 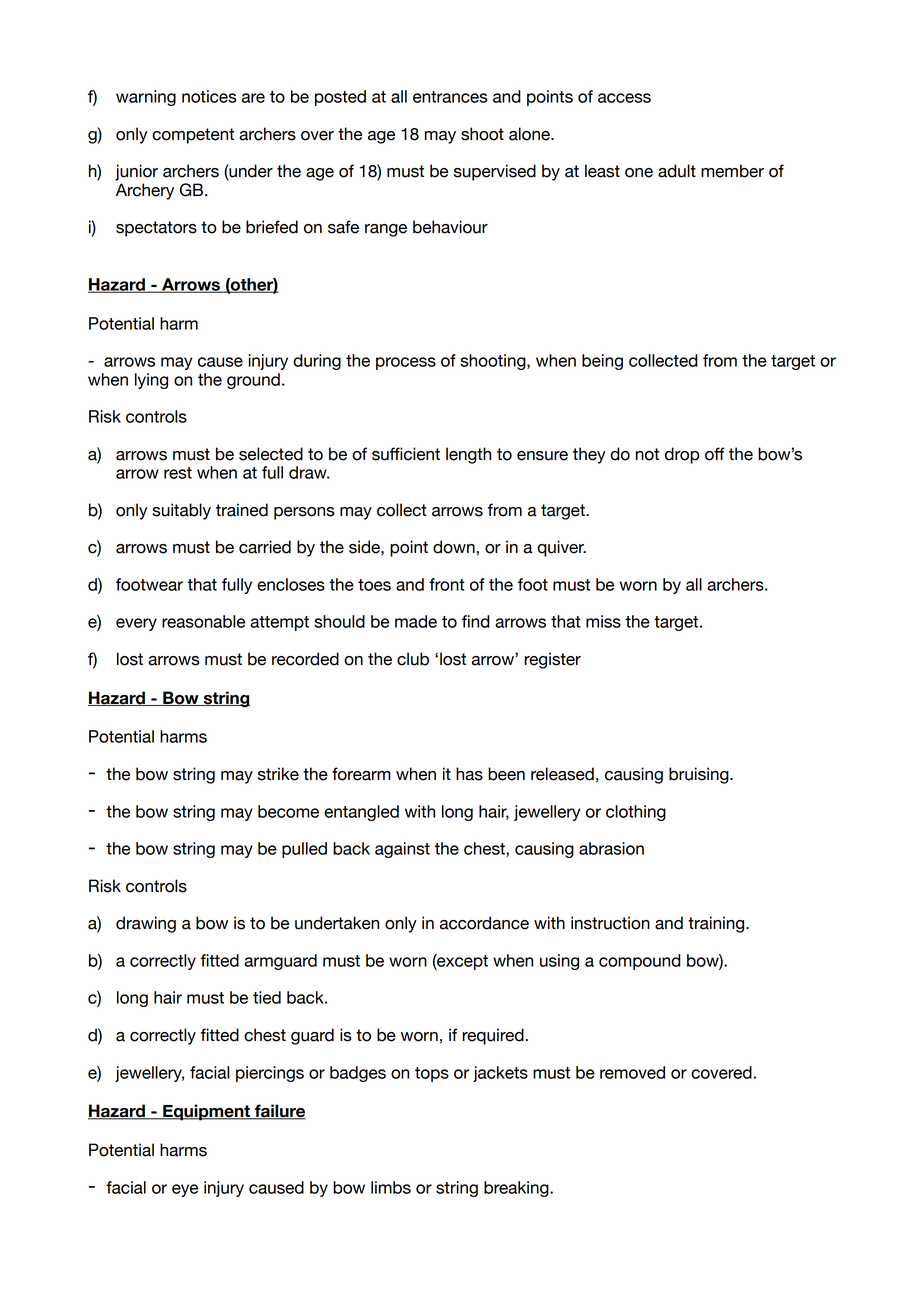 I want to click on competent, so click(x=193, y=136).
